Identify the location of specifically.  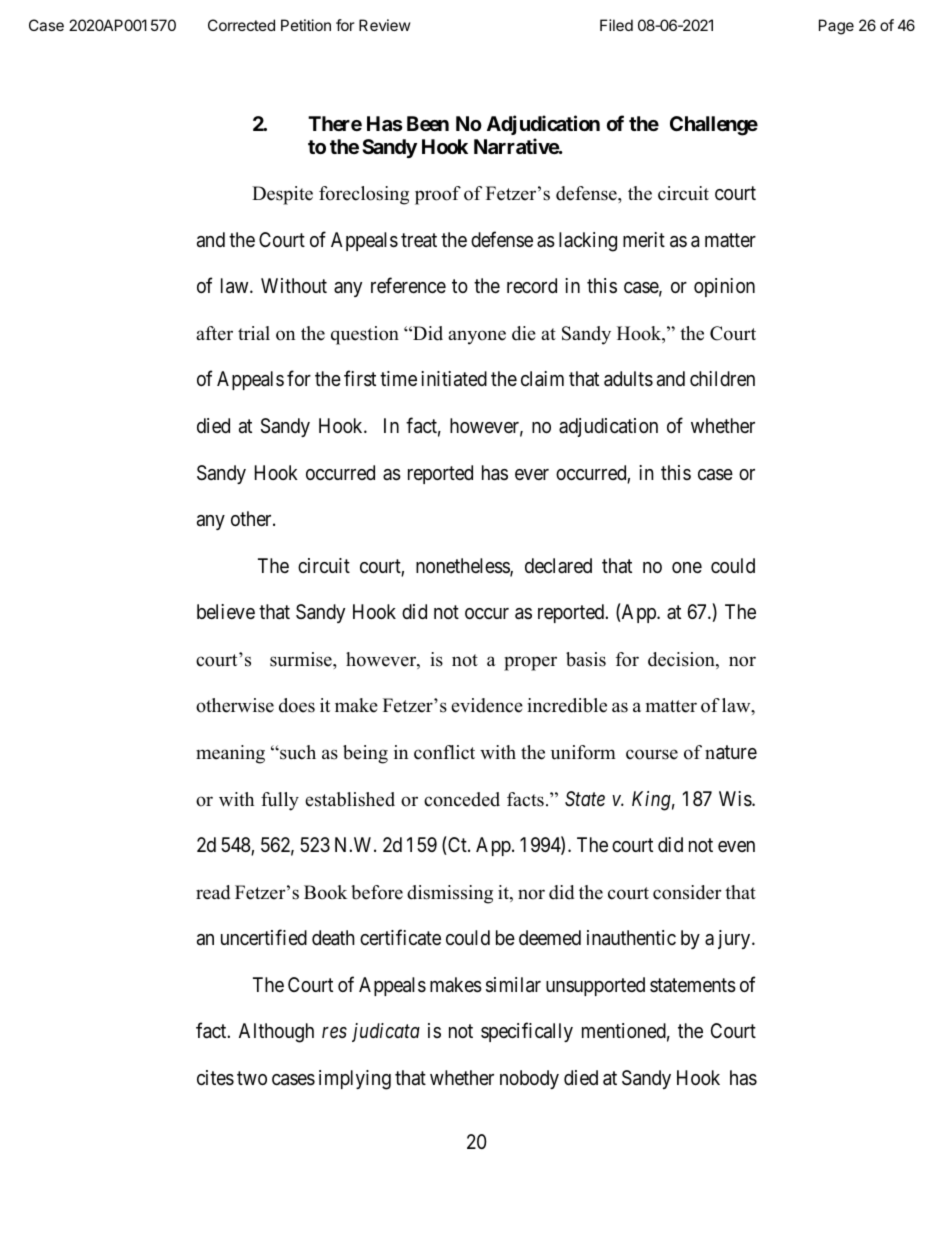
(527, 1032).
